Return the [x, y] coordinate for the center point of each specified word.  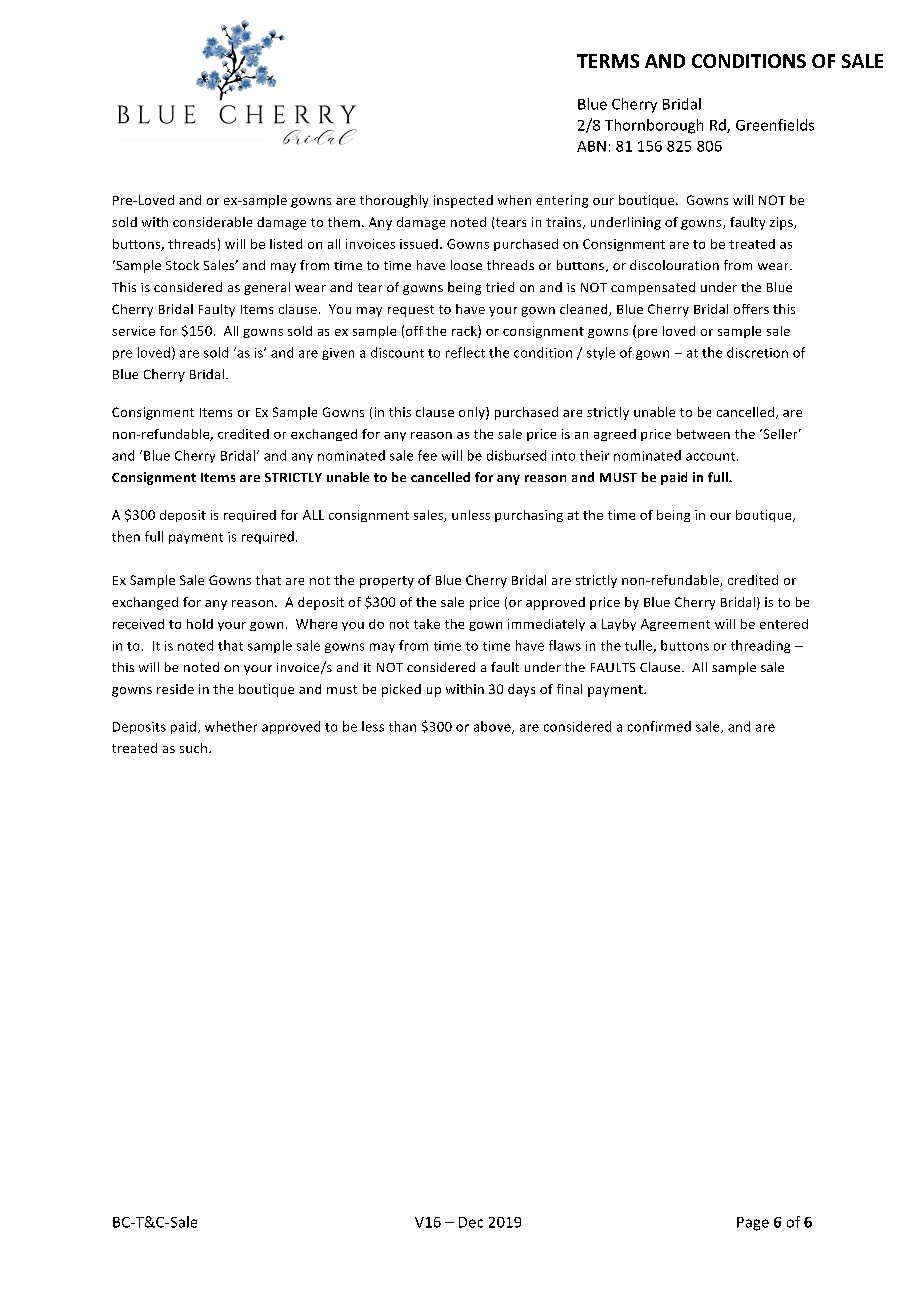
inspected [463, 201]
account [712, 456]
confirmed [659, 726]
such [193, 748]
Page [753, 1224]
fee [427, 455]
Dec [471, 1222]
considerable [212, 222]
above [493, 727]
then [126, 536]
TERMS [608, 61]
